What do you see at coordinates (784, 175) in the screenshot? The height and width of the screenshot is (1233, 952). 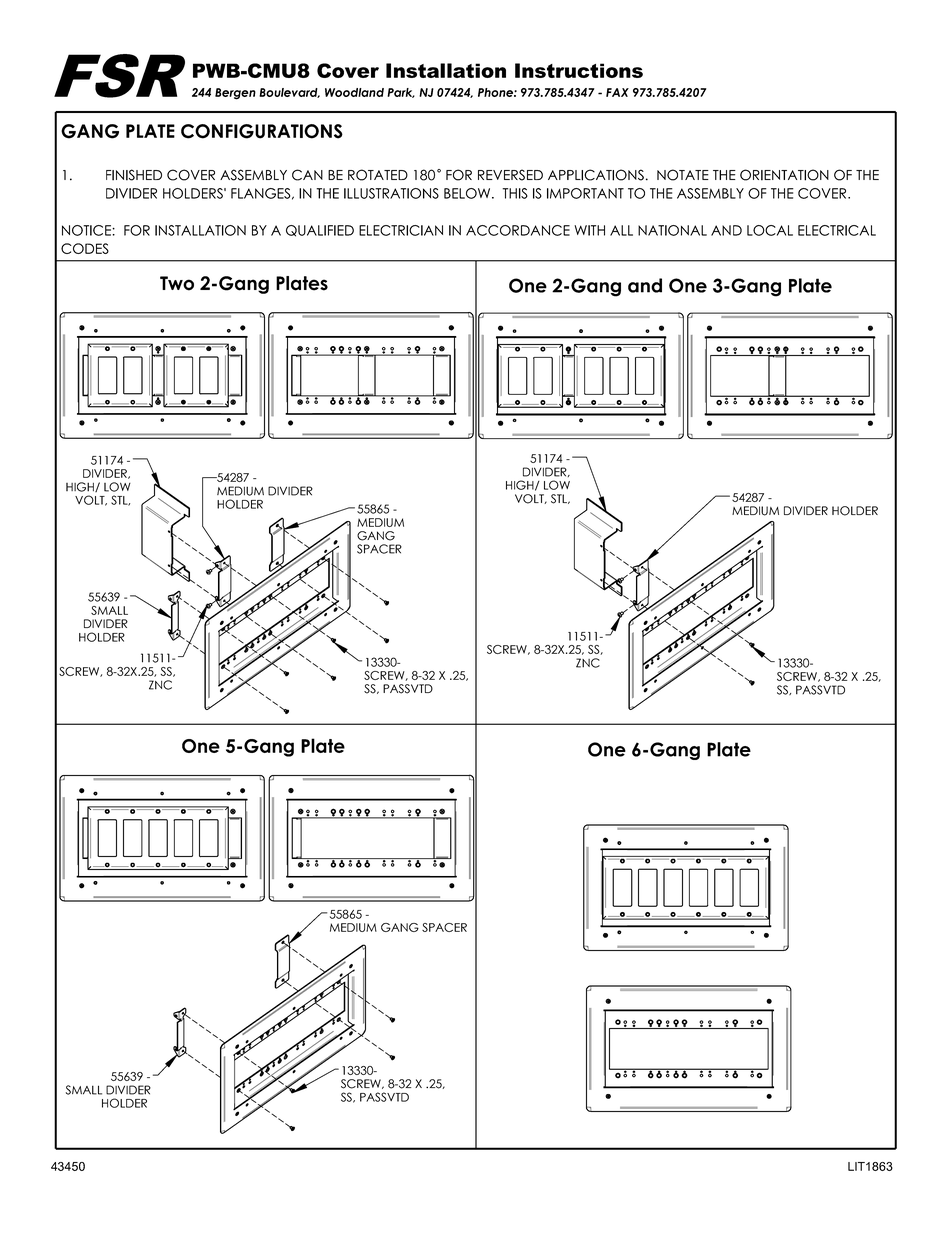 I see `ORIENTATION` at bounding box center [784, 175].
